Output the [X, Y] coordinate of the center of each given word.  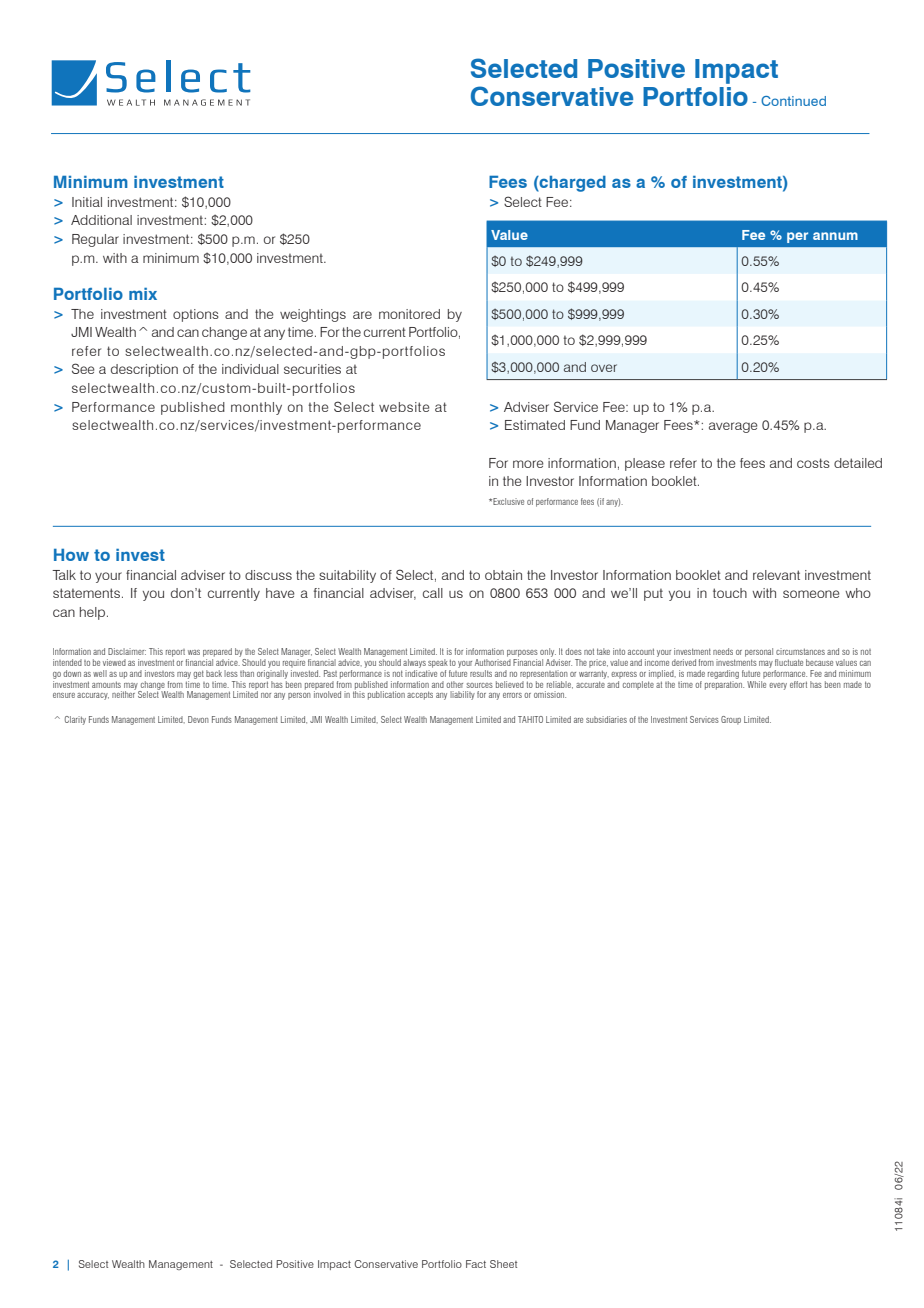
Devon [198, 719]
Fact [476, 1264]
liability [462, 695]
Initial [87, 202]
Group [731, 720]
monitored [409, 314]
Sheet [503, 1264]
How [71, 555]
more [528, 464]
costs [813, 463]
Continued [793, 101]
